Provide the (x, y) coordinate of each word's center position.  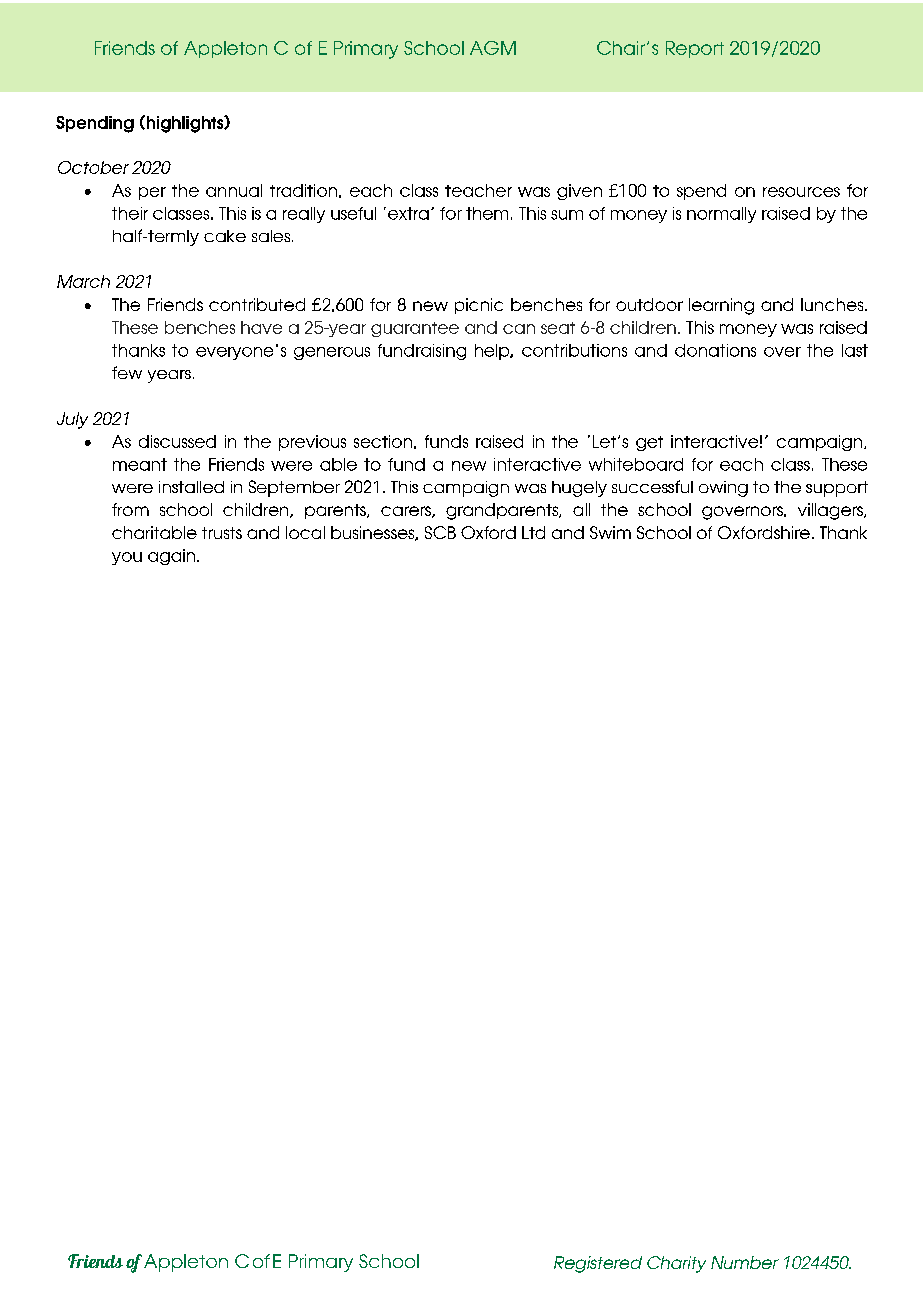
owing (723, 489)
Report (695, 49)
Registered (598, 1264)
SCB (440, 532)
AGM (493, 48)
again (171, 557)
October (93, 167)
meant (140, 464)
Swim (610, 532)
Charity (676, 1264)
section (383, 441)
